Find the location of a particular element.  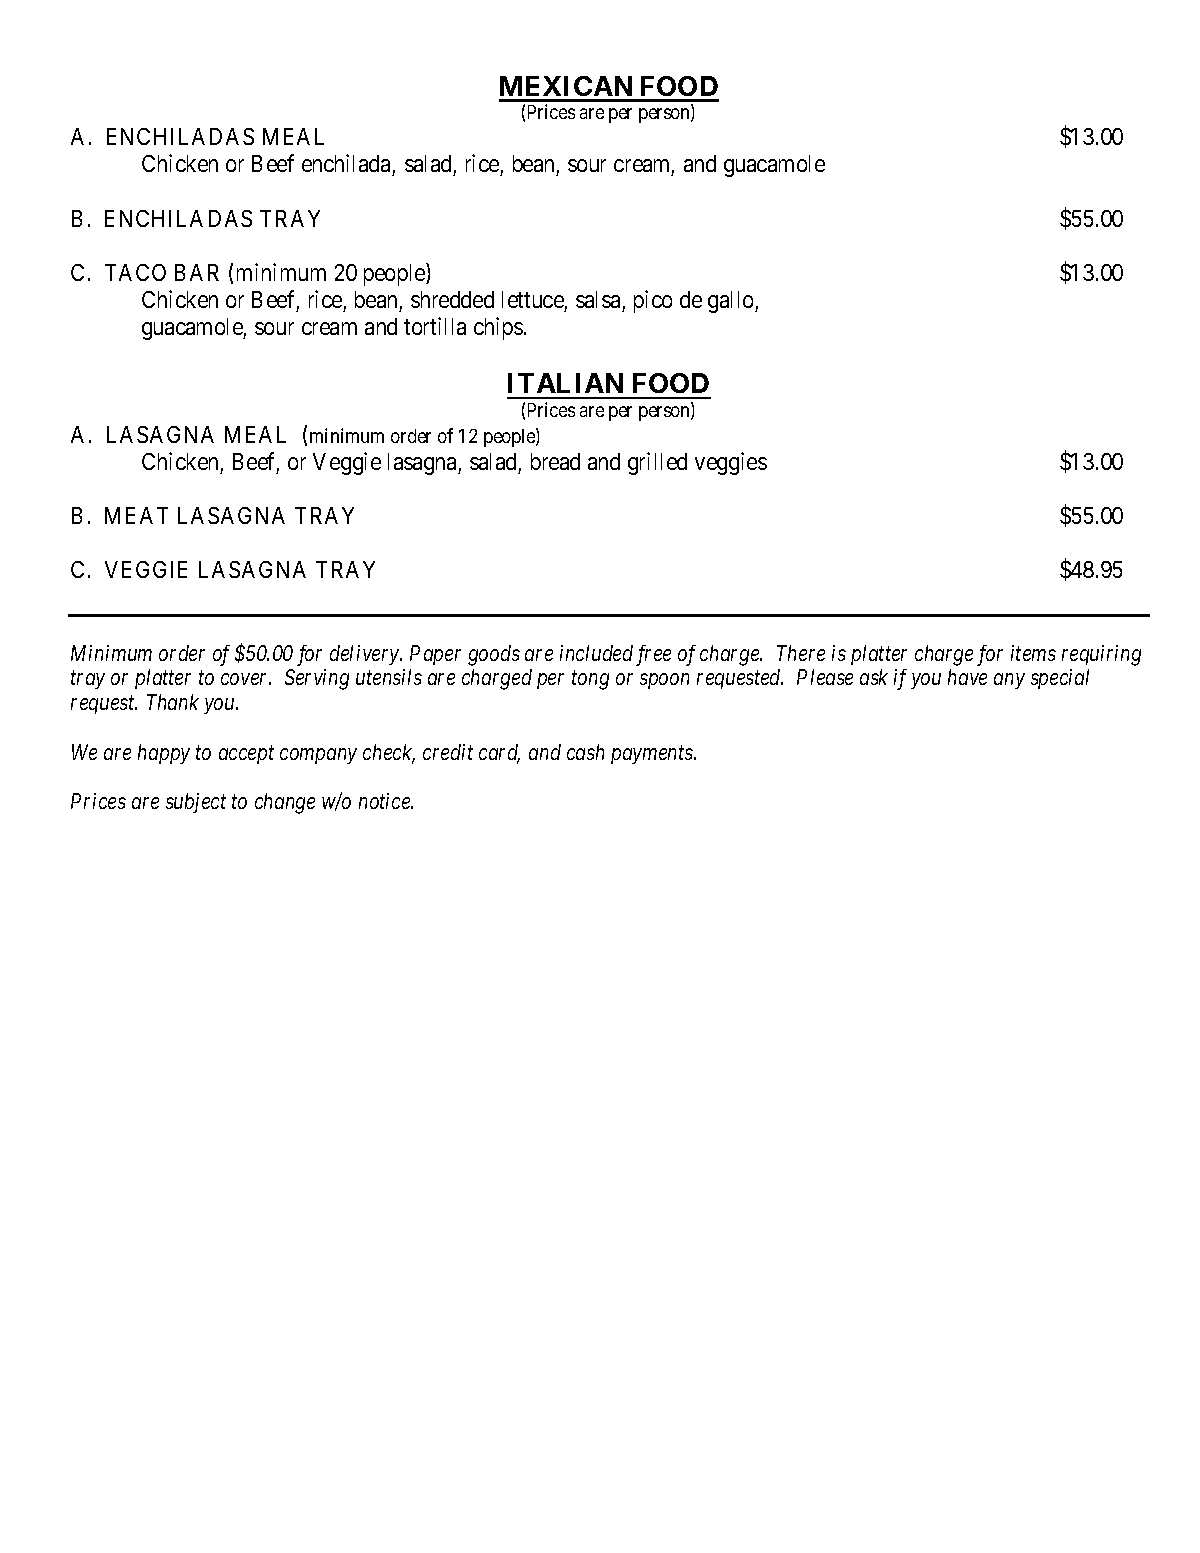

BAR is located at coordinates (197, 272).
